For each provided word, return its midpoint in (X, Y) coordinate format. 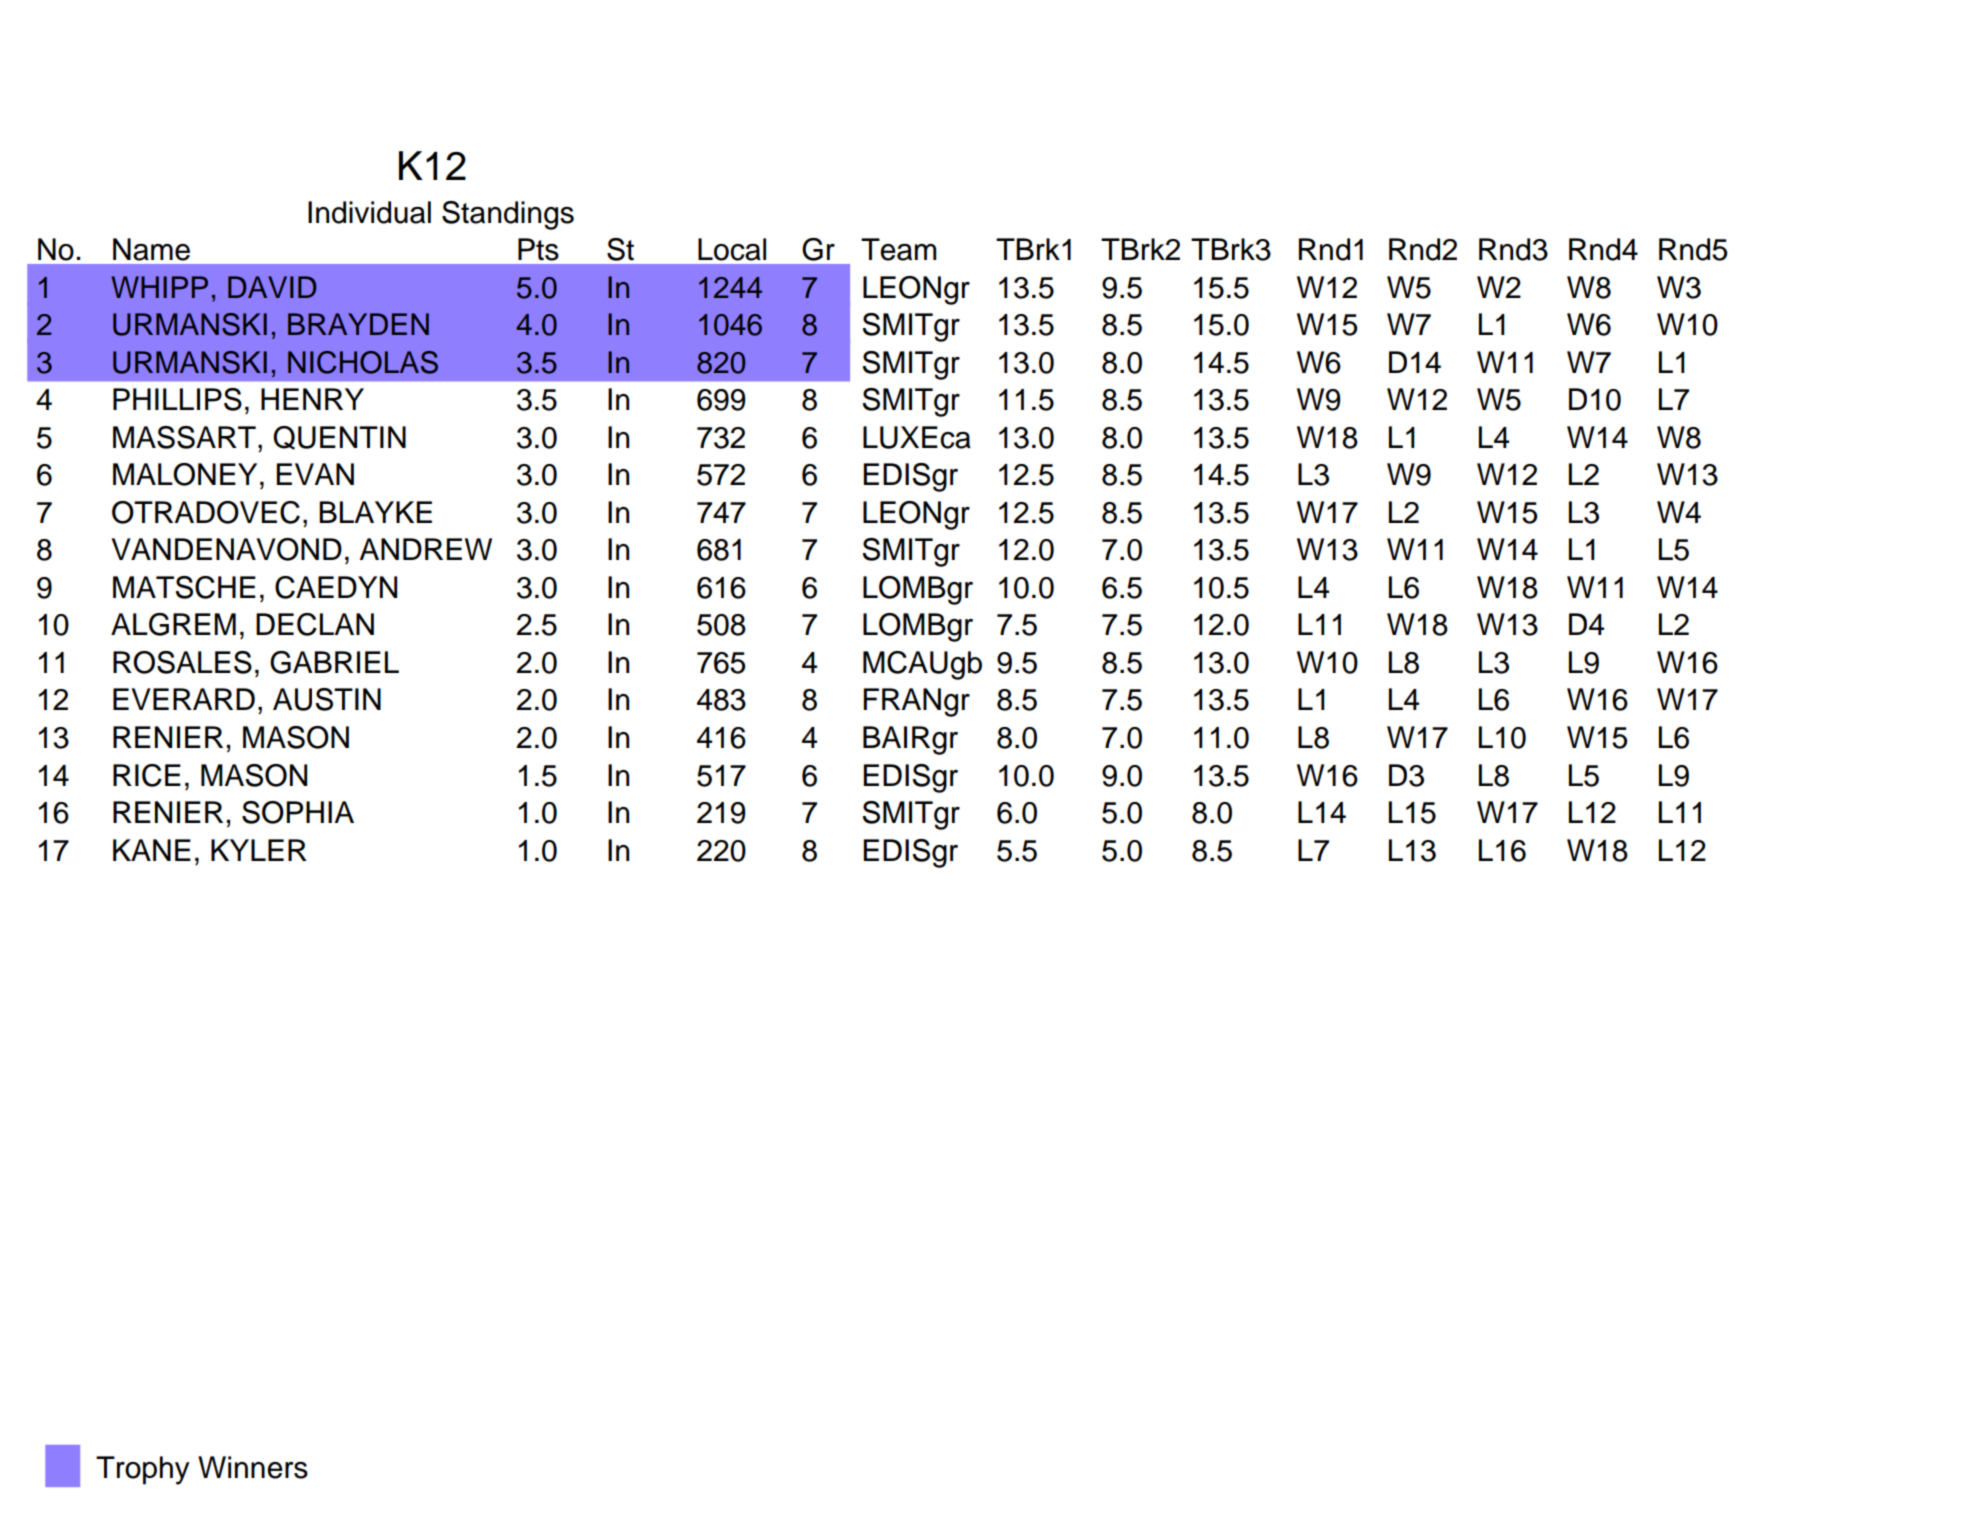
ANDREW (426, 549)
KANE (152, 850)
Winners (253, 1467)
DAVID (272, 287)
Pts (538, 249)
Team (899, 249)
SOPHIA (298, 812)
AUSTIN (327, 699)
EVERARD (184, 699)
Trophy (143, 1470)
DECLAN (315, 624)
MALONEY (185, 474)
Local (732, 249)
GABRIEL (334, 662)
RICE (147, 775)
